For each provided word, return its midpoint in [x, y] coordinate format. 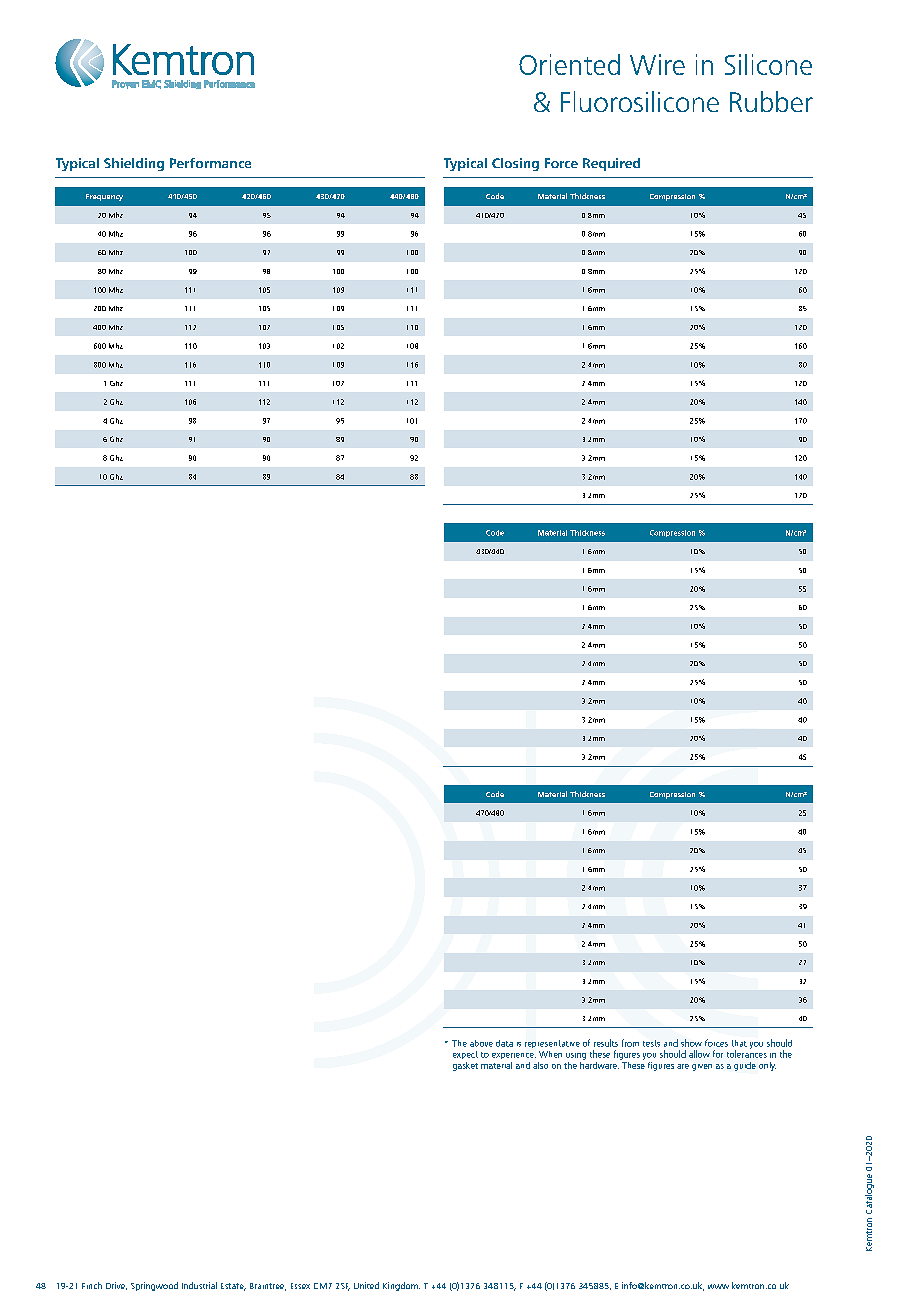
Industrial [199, 1285]
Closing [515, 164]
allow [699, 1054]
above [481, 1043]
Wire [657, 64]
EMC [151, 84]
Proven [125, 84]
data [504, 1043]
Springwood [154, 1286]
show [691, 1043]
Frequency [104, 197]
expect [465, 1055]
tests [651, 1043]
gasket [465, 1066]
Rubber [771, 101]
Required [611, 164]
